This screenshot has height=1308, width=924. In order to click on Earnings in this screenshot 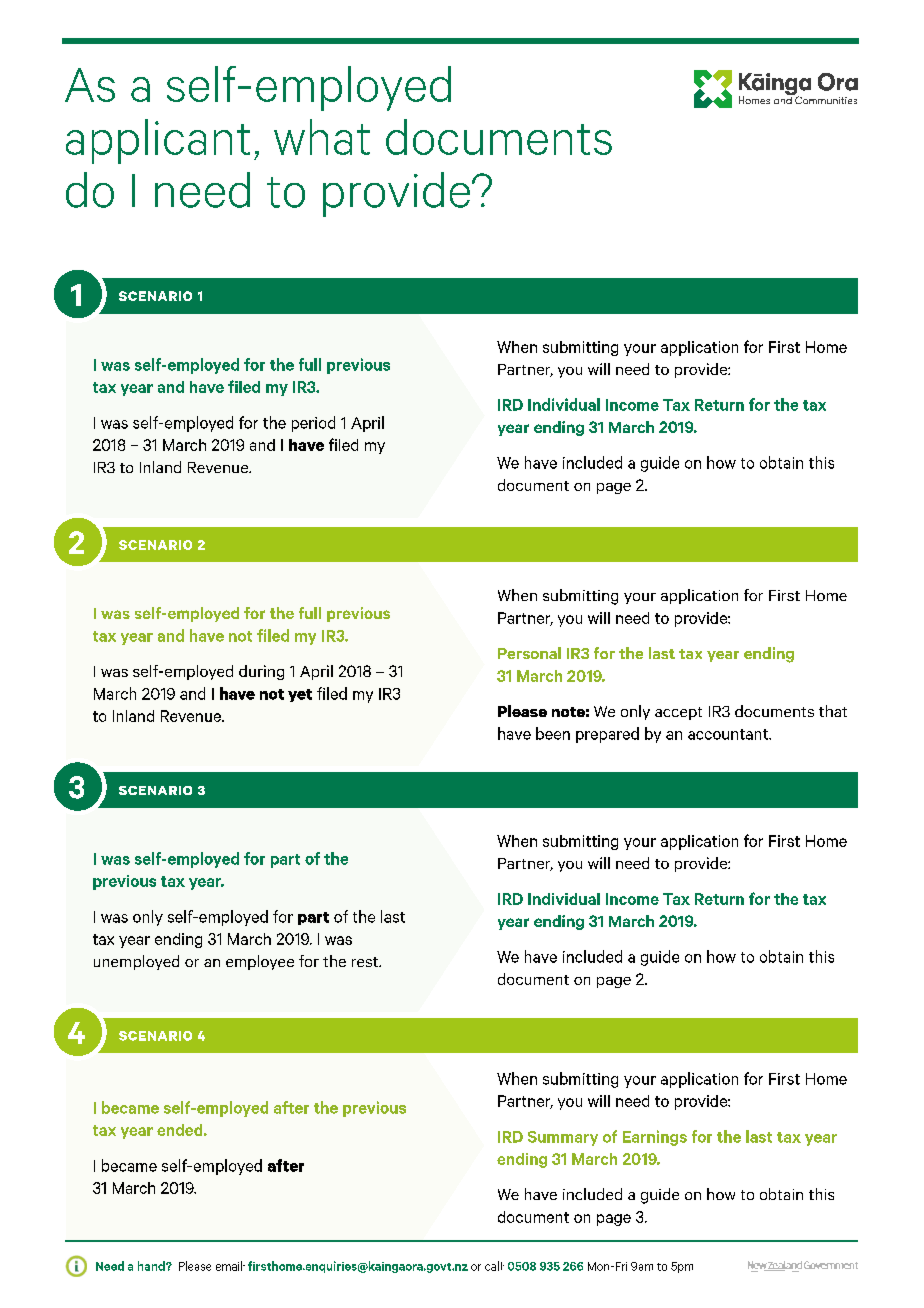, I will do `click(655, 1138)`.
